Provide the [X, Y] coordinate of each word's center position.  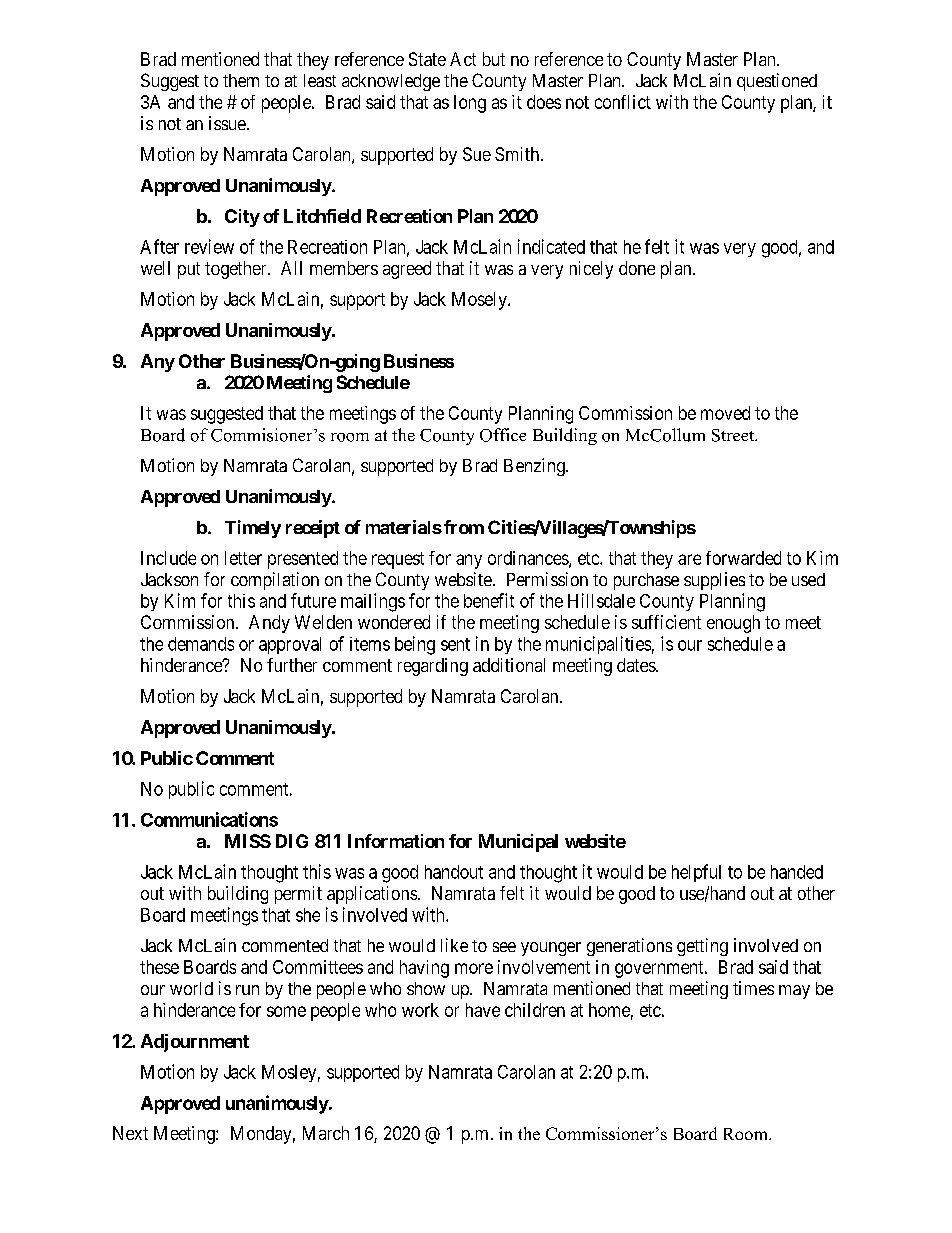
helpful [696, 873]
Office [503, 435]
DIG [292, 841]
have [483, 1010]
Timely [253, 529]
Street [734, 435]
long [470, 104]
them [241, 80]
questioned [777, 82]
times [753, 988]
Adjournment [195, 1043]
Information [396, 841]
